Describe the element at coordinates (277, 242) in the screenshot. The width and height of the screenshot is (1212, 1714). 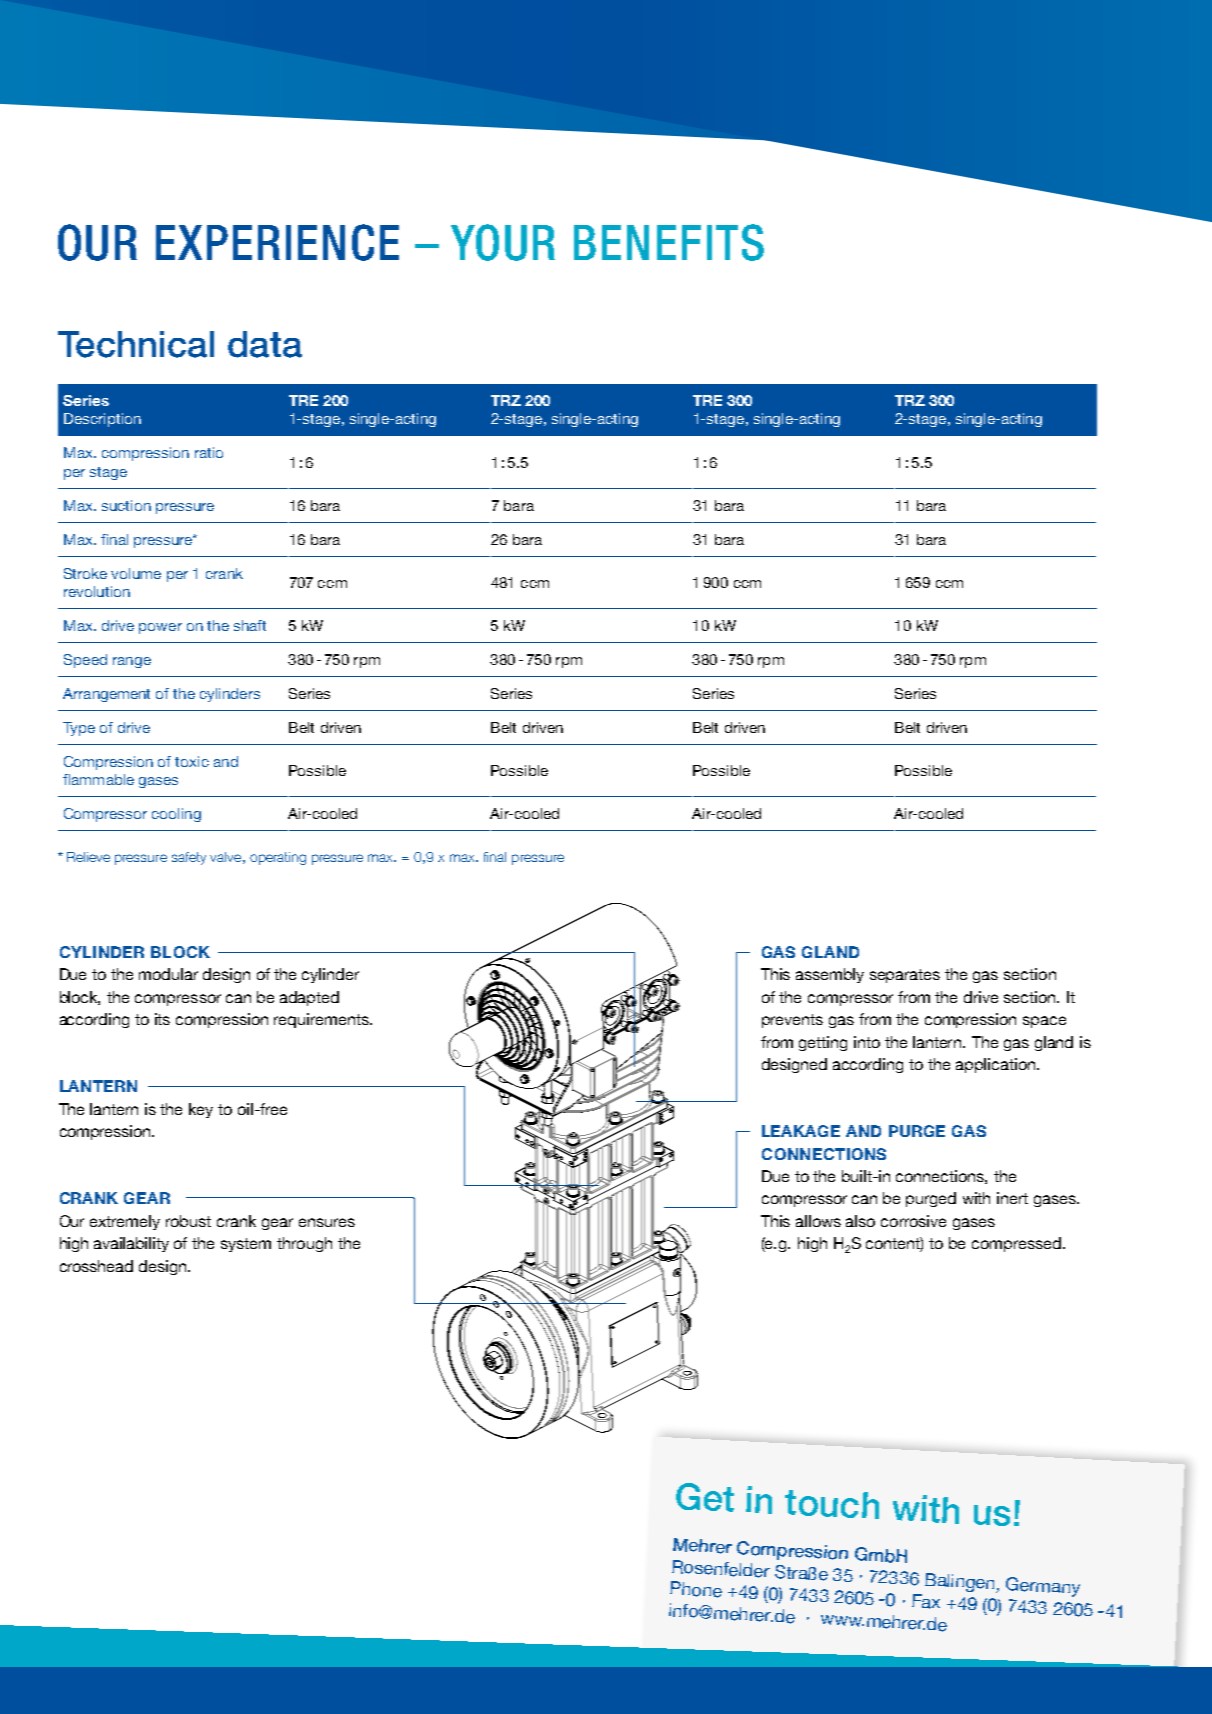
I see `EXPERIENCE` at that location.
